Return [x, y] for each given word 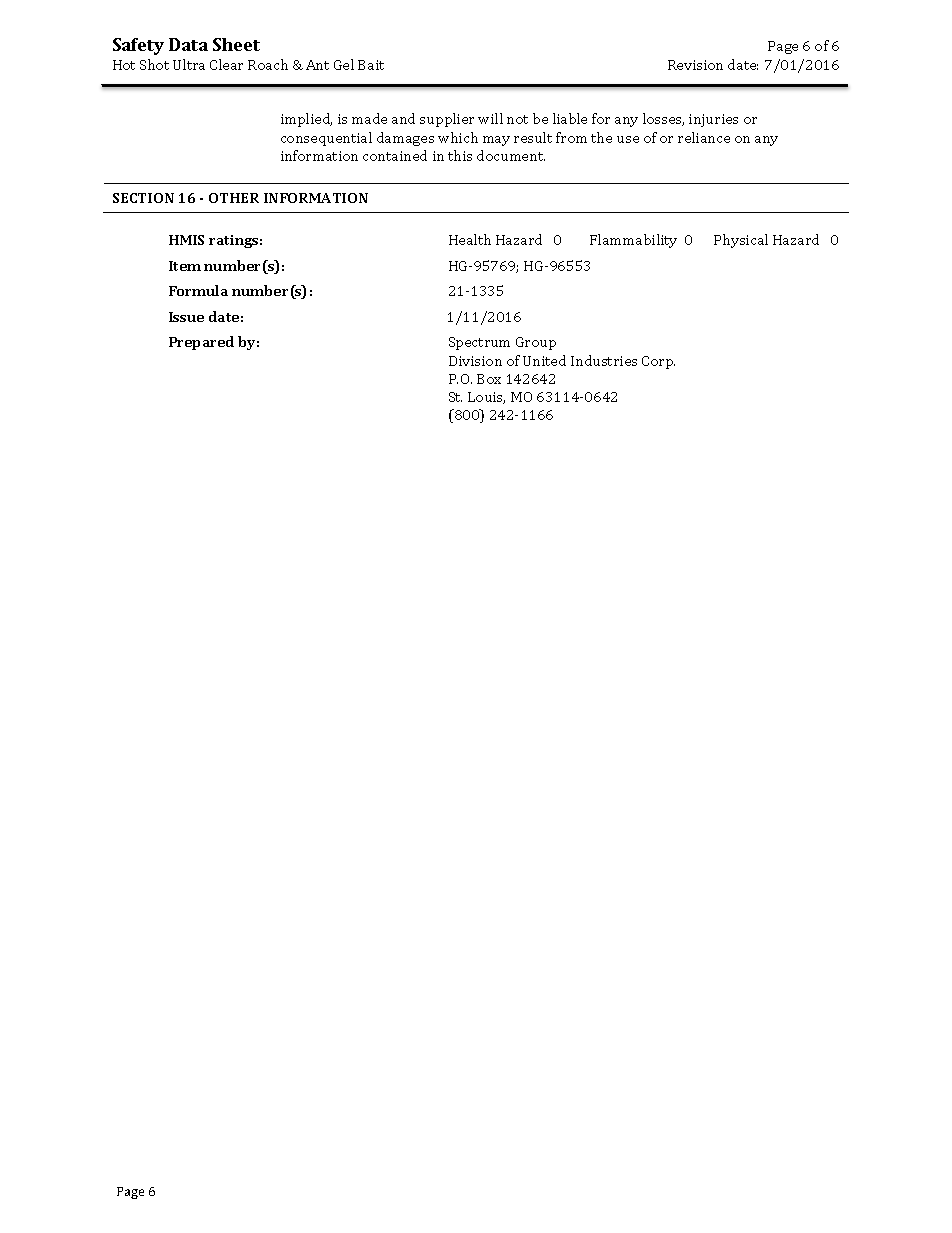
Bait [371, 65]
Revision [695, 65]
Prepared [201, 343]
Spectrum [479, 343]
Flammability [633, 241]
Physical [741, 241]
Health [470, 239]
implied [306, 120]
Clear [226, 64]
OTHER [234, 198]
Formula [198, 290]
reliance [704, 137]
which [458, 137]
